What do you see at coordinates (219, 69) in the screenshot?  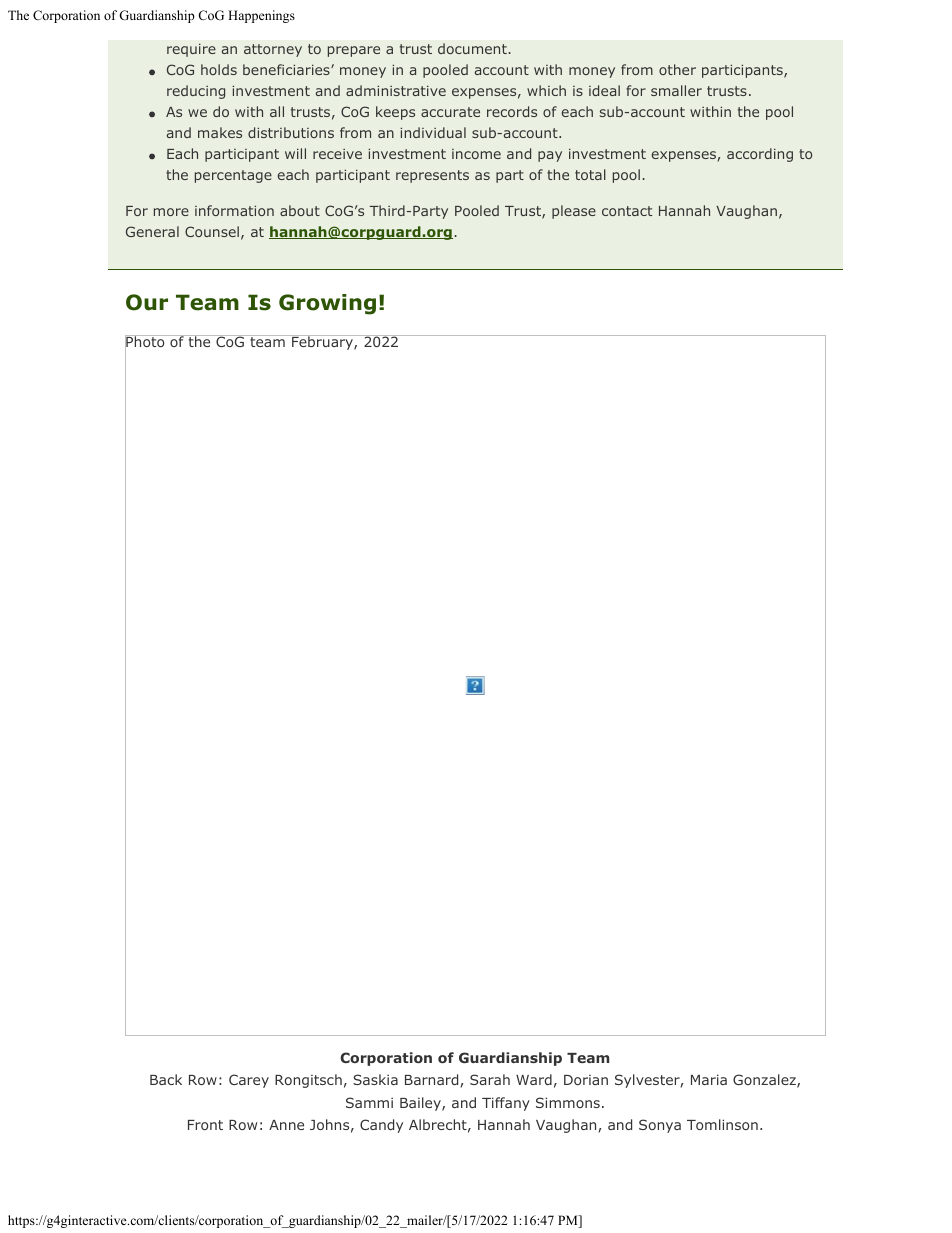 I see `holds` at bounding box center [219, 69].
